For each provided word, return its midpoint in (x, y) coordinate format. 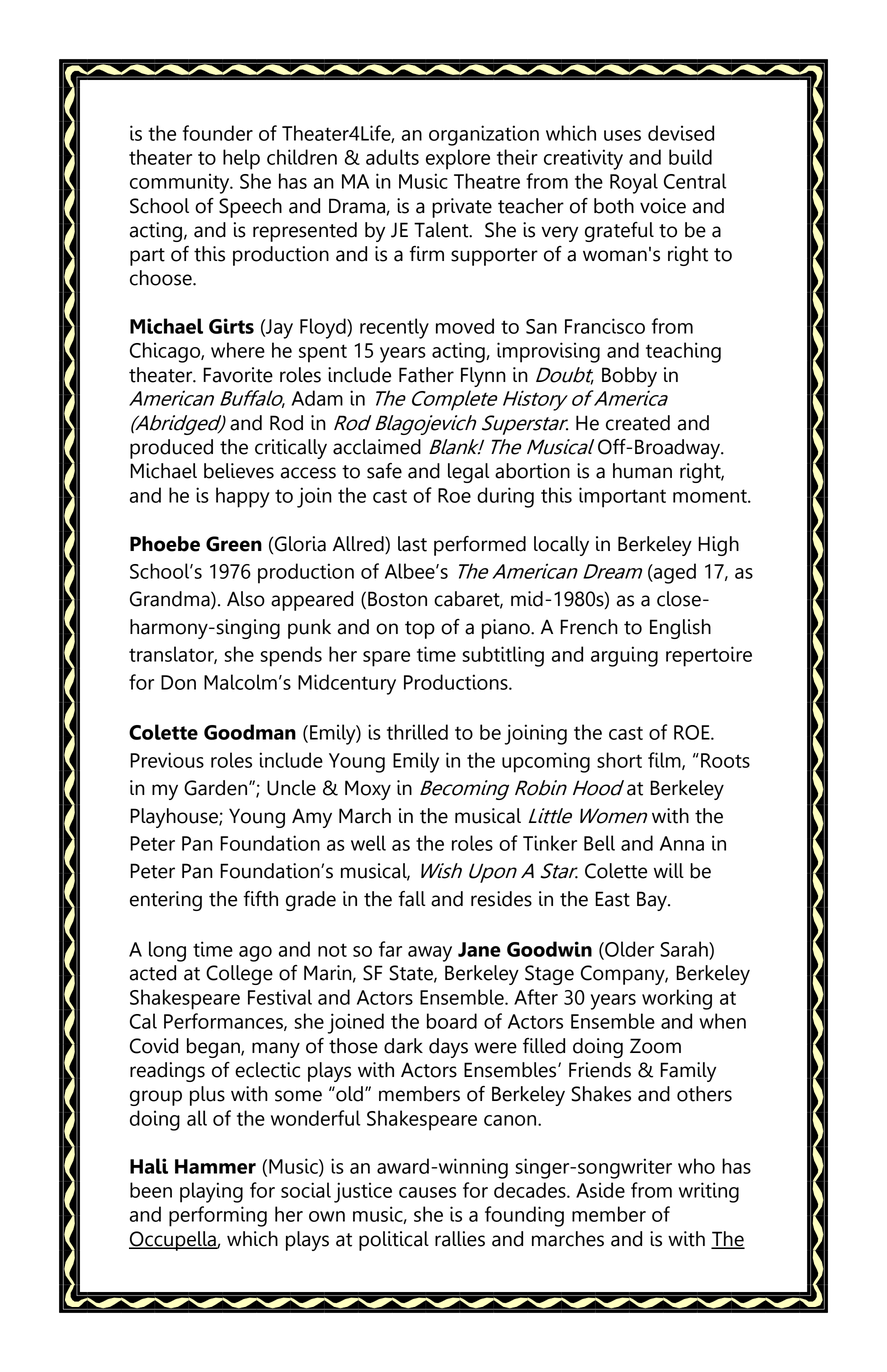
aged (674, 573)
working (677, 999)
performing (218, 1216)
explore (458, 159)
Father (426, 375)
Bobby (629, 377)
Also (246, 599)
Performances (224, 1022)
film (665, 761)
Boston (397, 599)
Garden (217, 788)
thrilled (417, 732)
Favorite (238, 375)
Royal (634, 183)
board (452, 1021)
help (241, 159)
